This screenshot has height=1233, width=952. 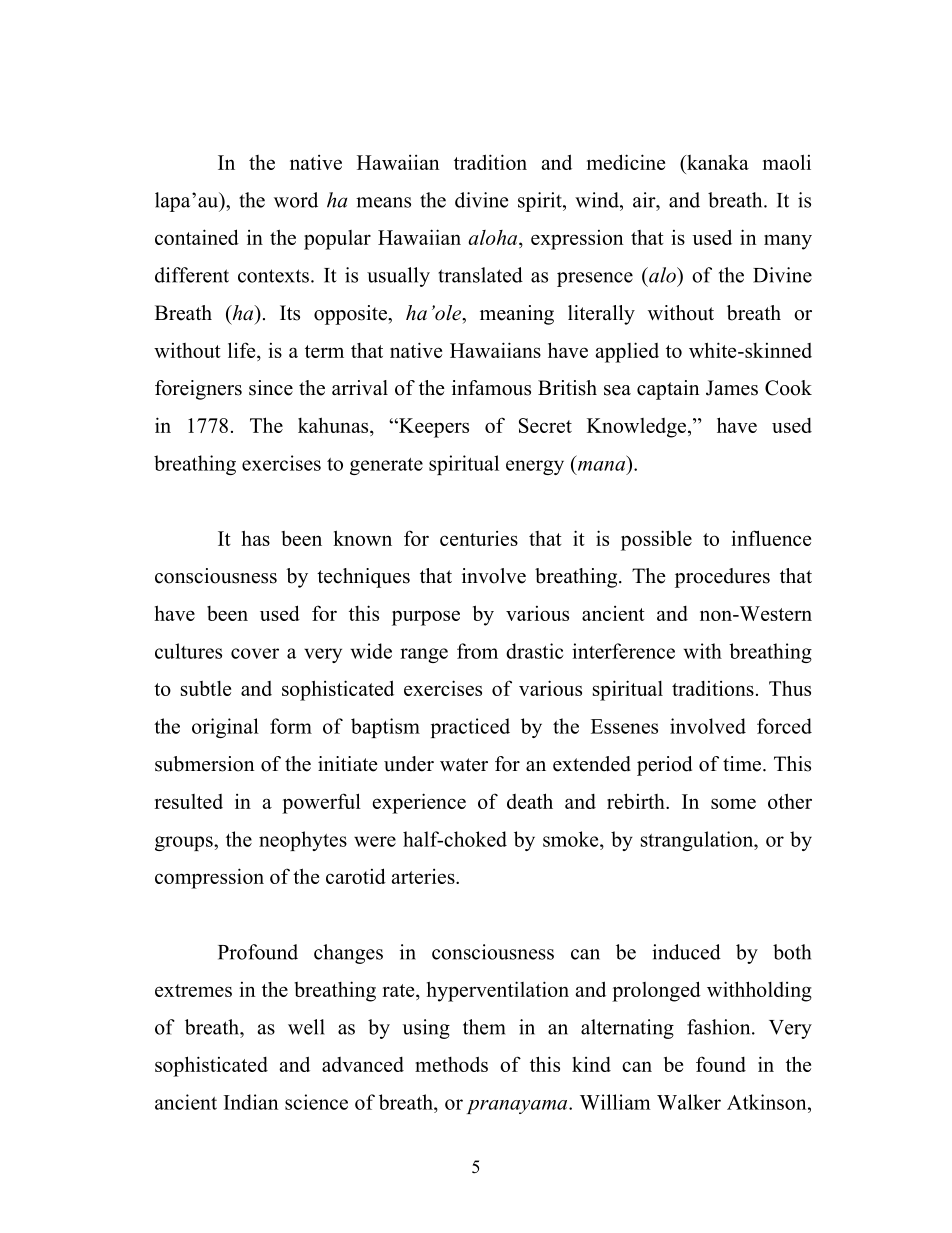 What do you see at coordinates (251, 1102) in the screenshot?
I see `Indian` at bounding box center [251, 1102].
